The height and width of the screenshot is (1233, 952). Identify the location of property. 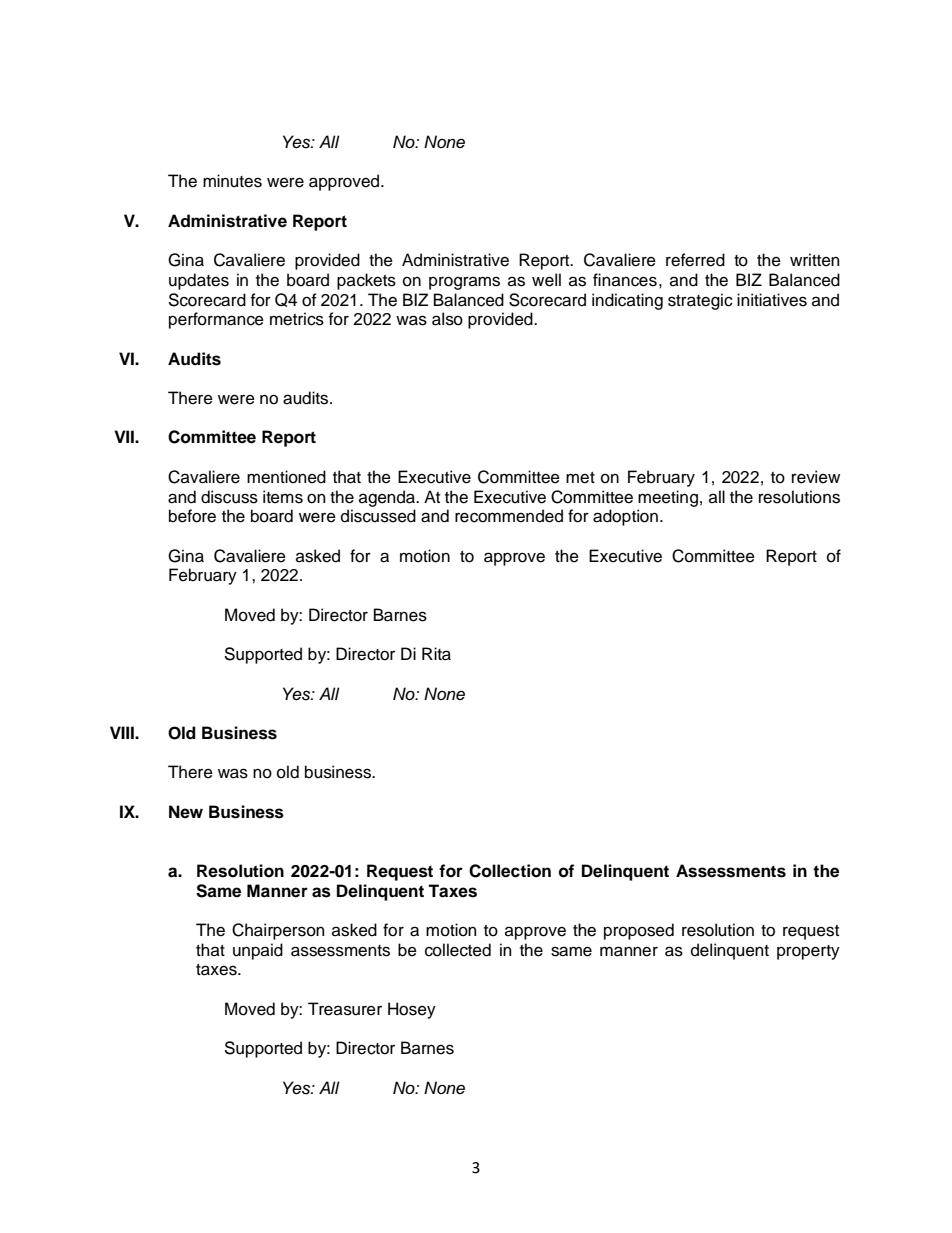
(808, 952).
